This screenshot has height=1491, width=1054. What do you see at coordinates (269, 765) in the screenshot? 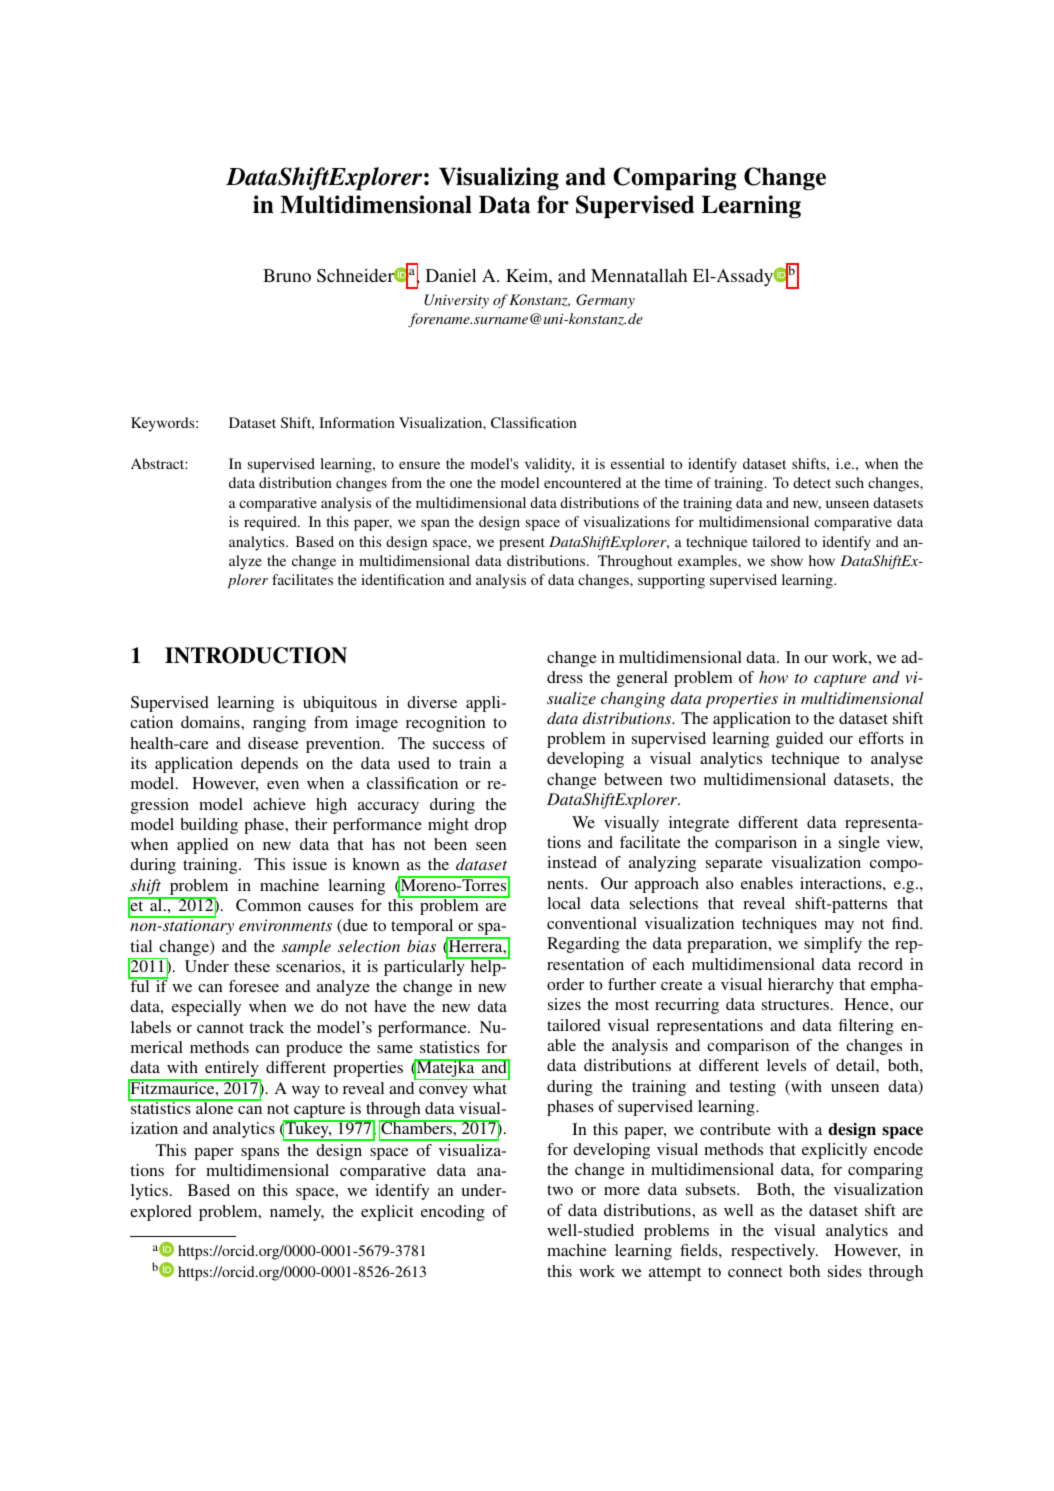
I see `depends` at bounding box center [269, 765].
